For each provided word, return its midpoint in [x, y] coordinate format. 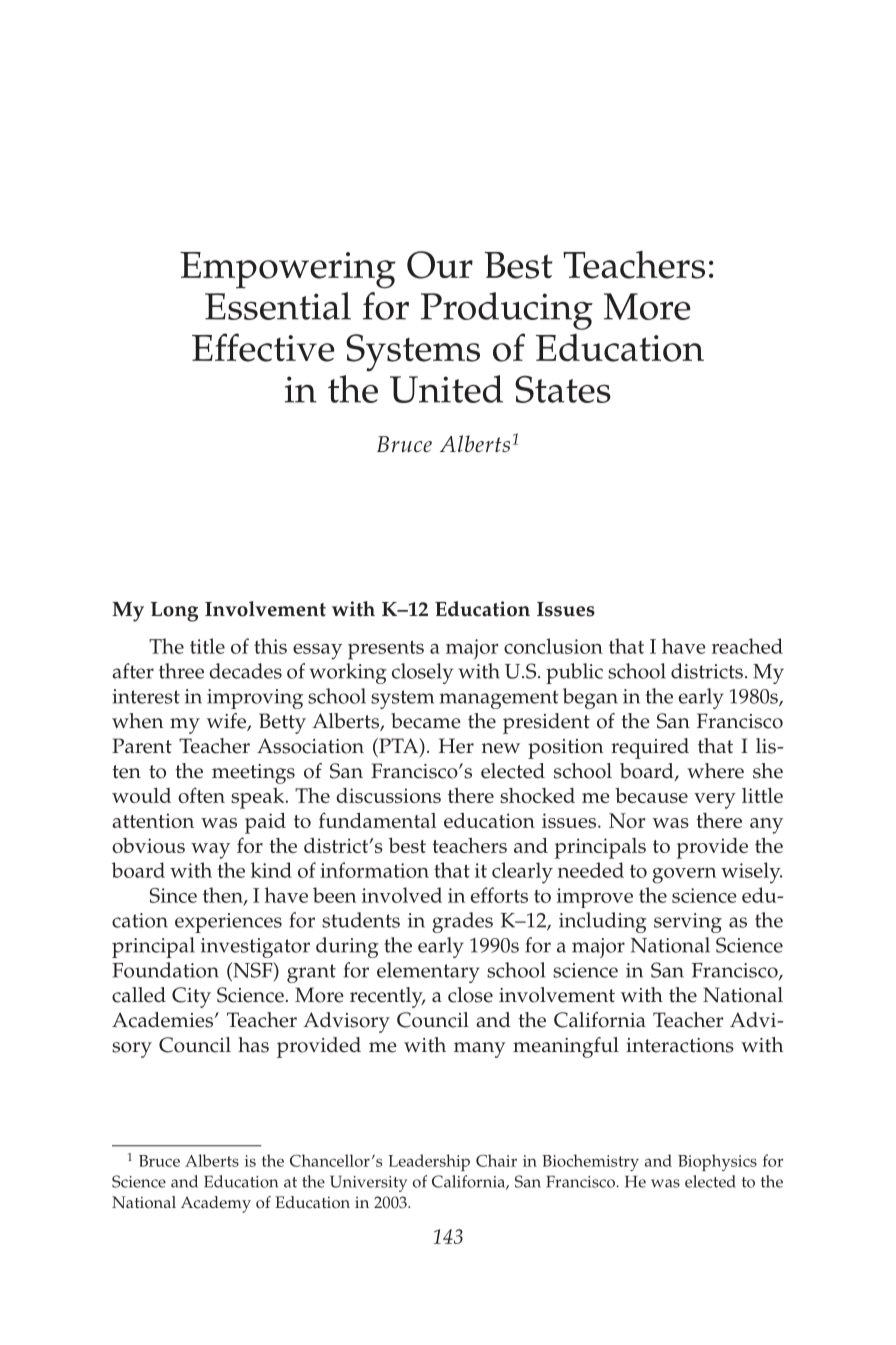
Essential [278, 306]
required [650, 748]
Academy [216, 1204]
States [563, 389]
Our [440, 265]
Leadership [429, 1162]
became [426, 721]
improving [255, 699]
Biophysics [717, 1162]
